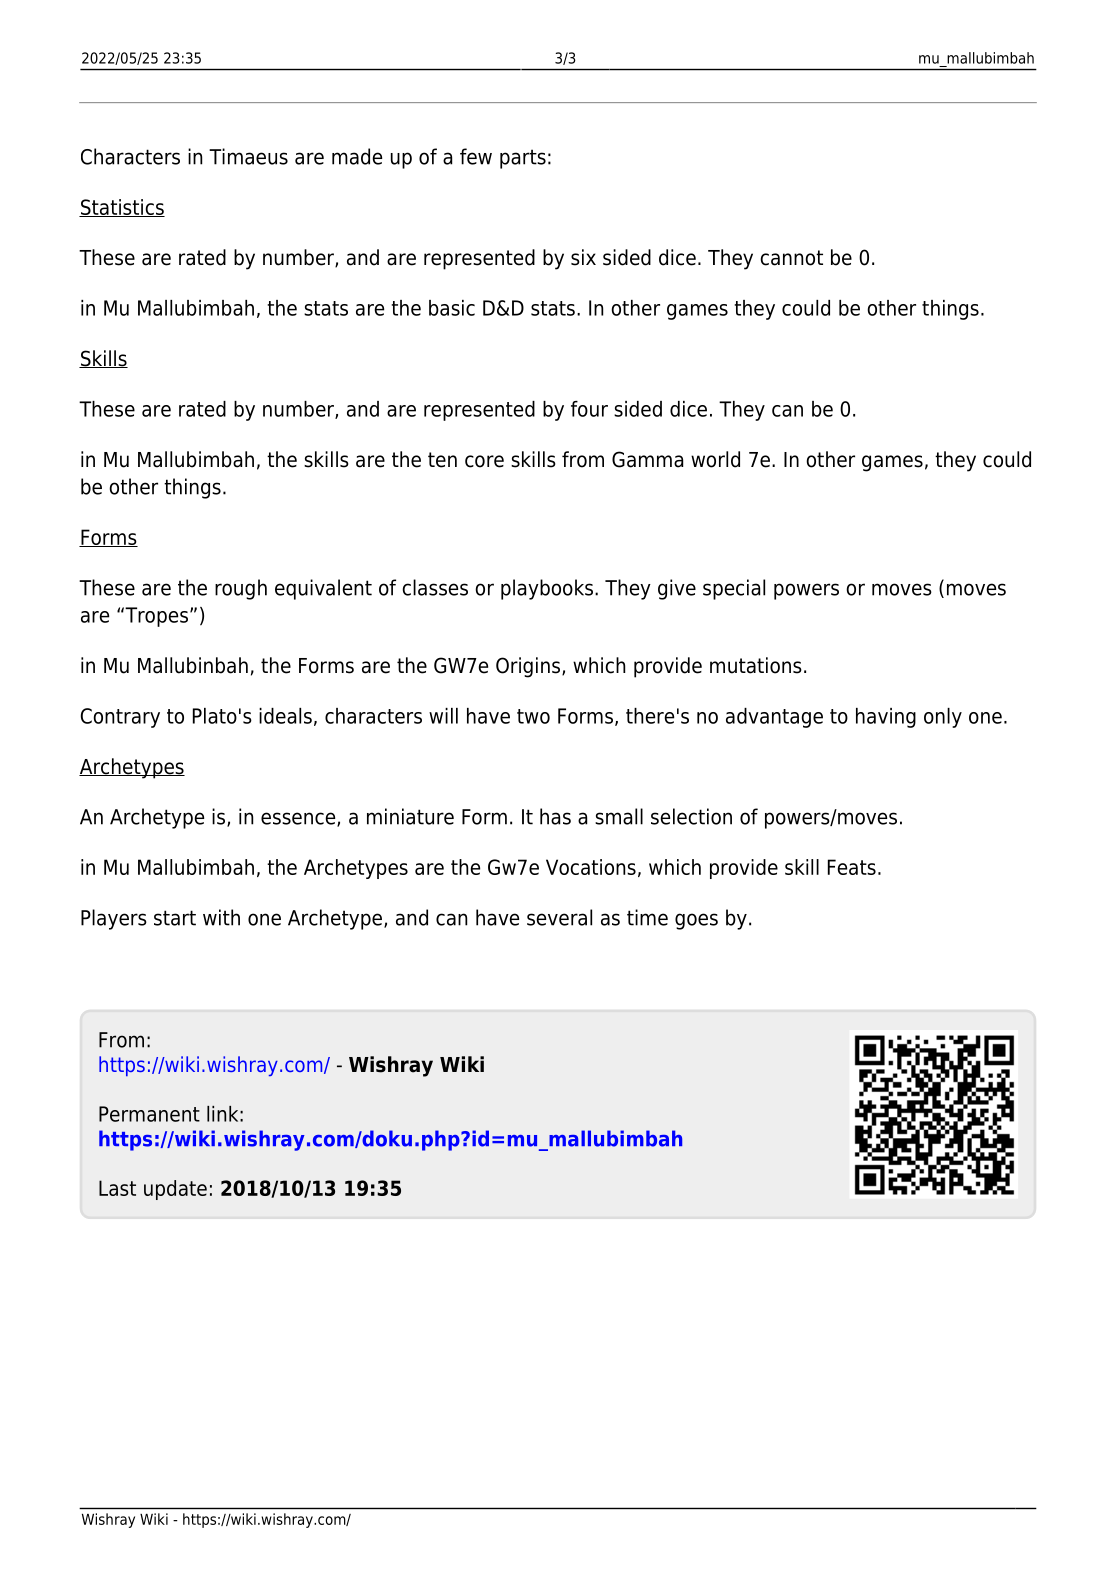 The height and width of the screenshot is (1578, 1116). Describe the element at coordinates (248, 156) in the screenshot. I see `Timaeus` at that location.
